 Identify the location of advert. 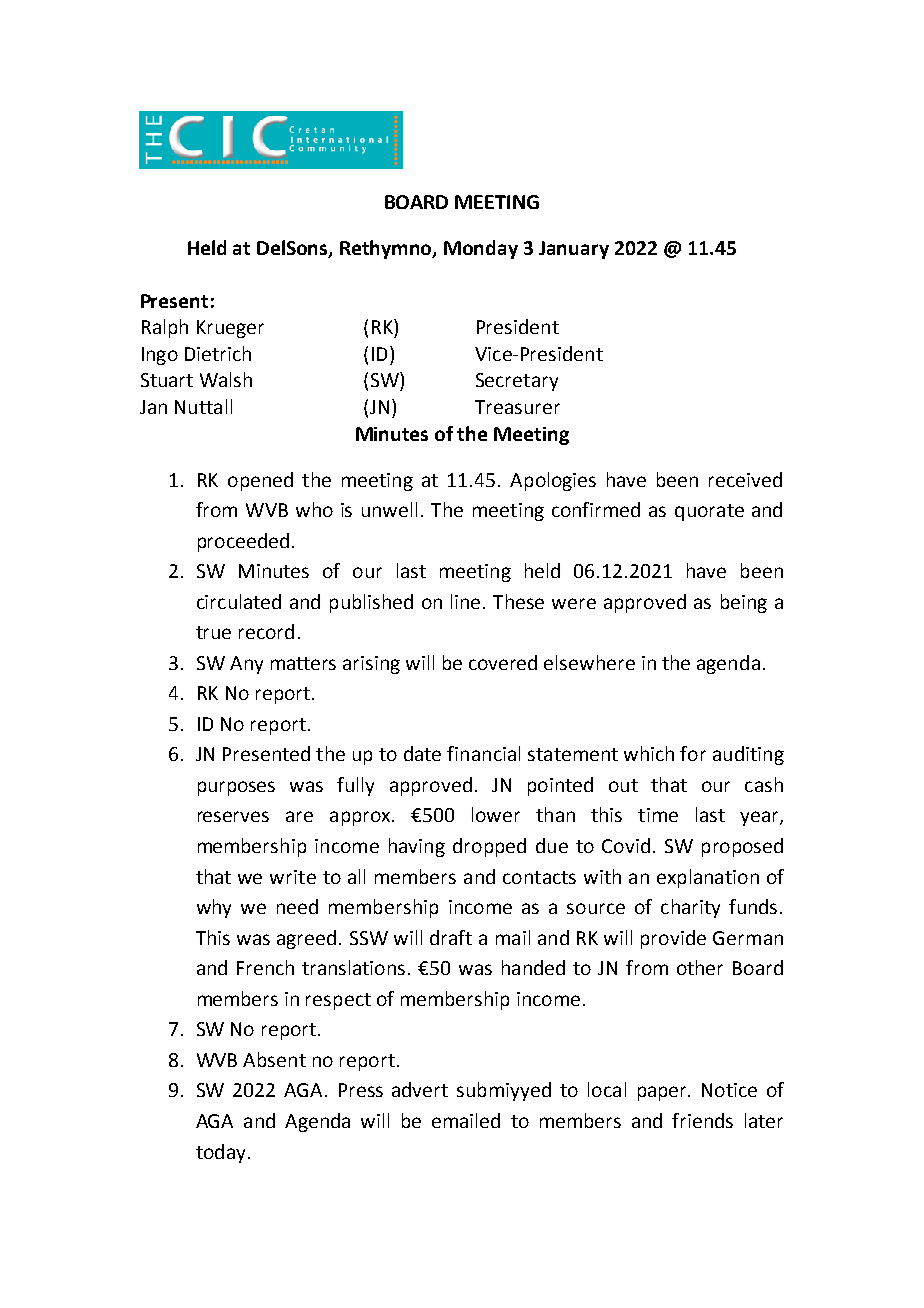
(420, 1089).
